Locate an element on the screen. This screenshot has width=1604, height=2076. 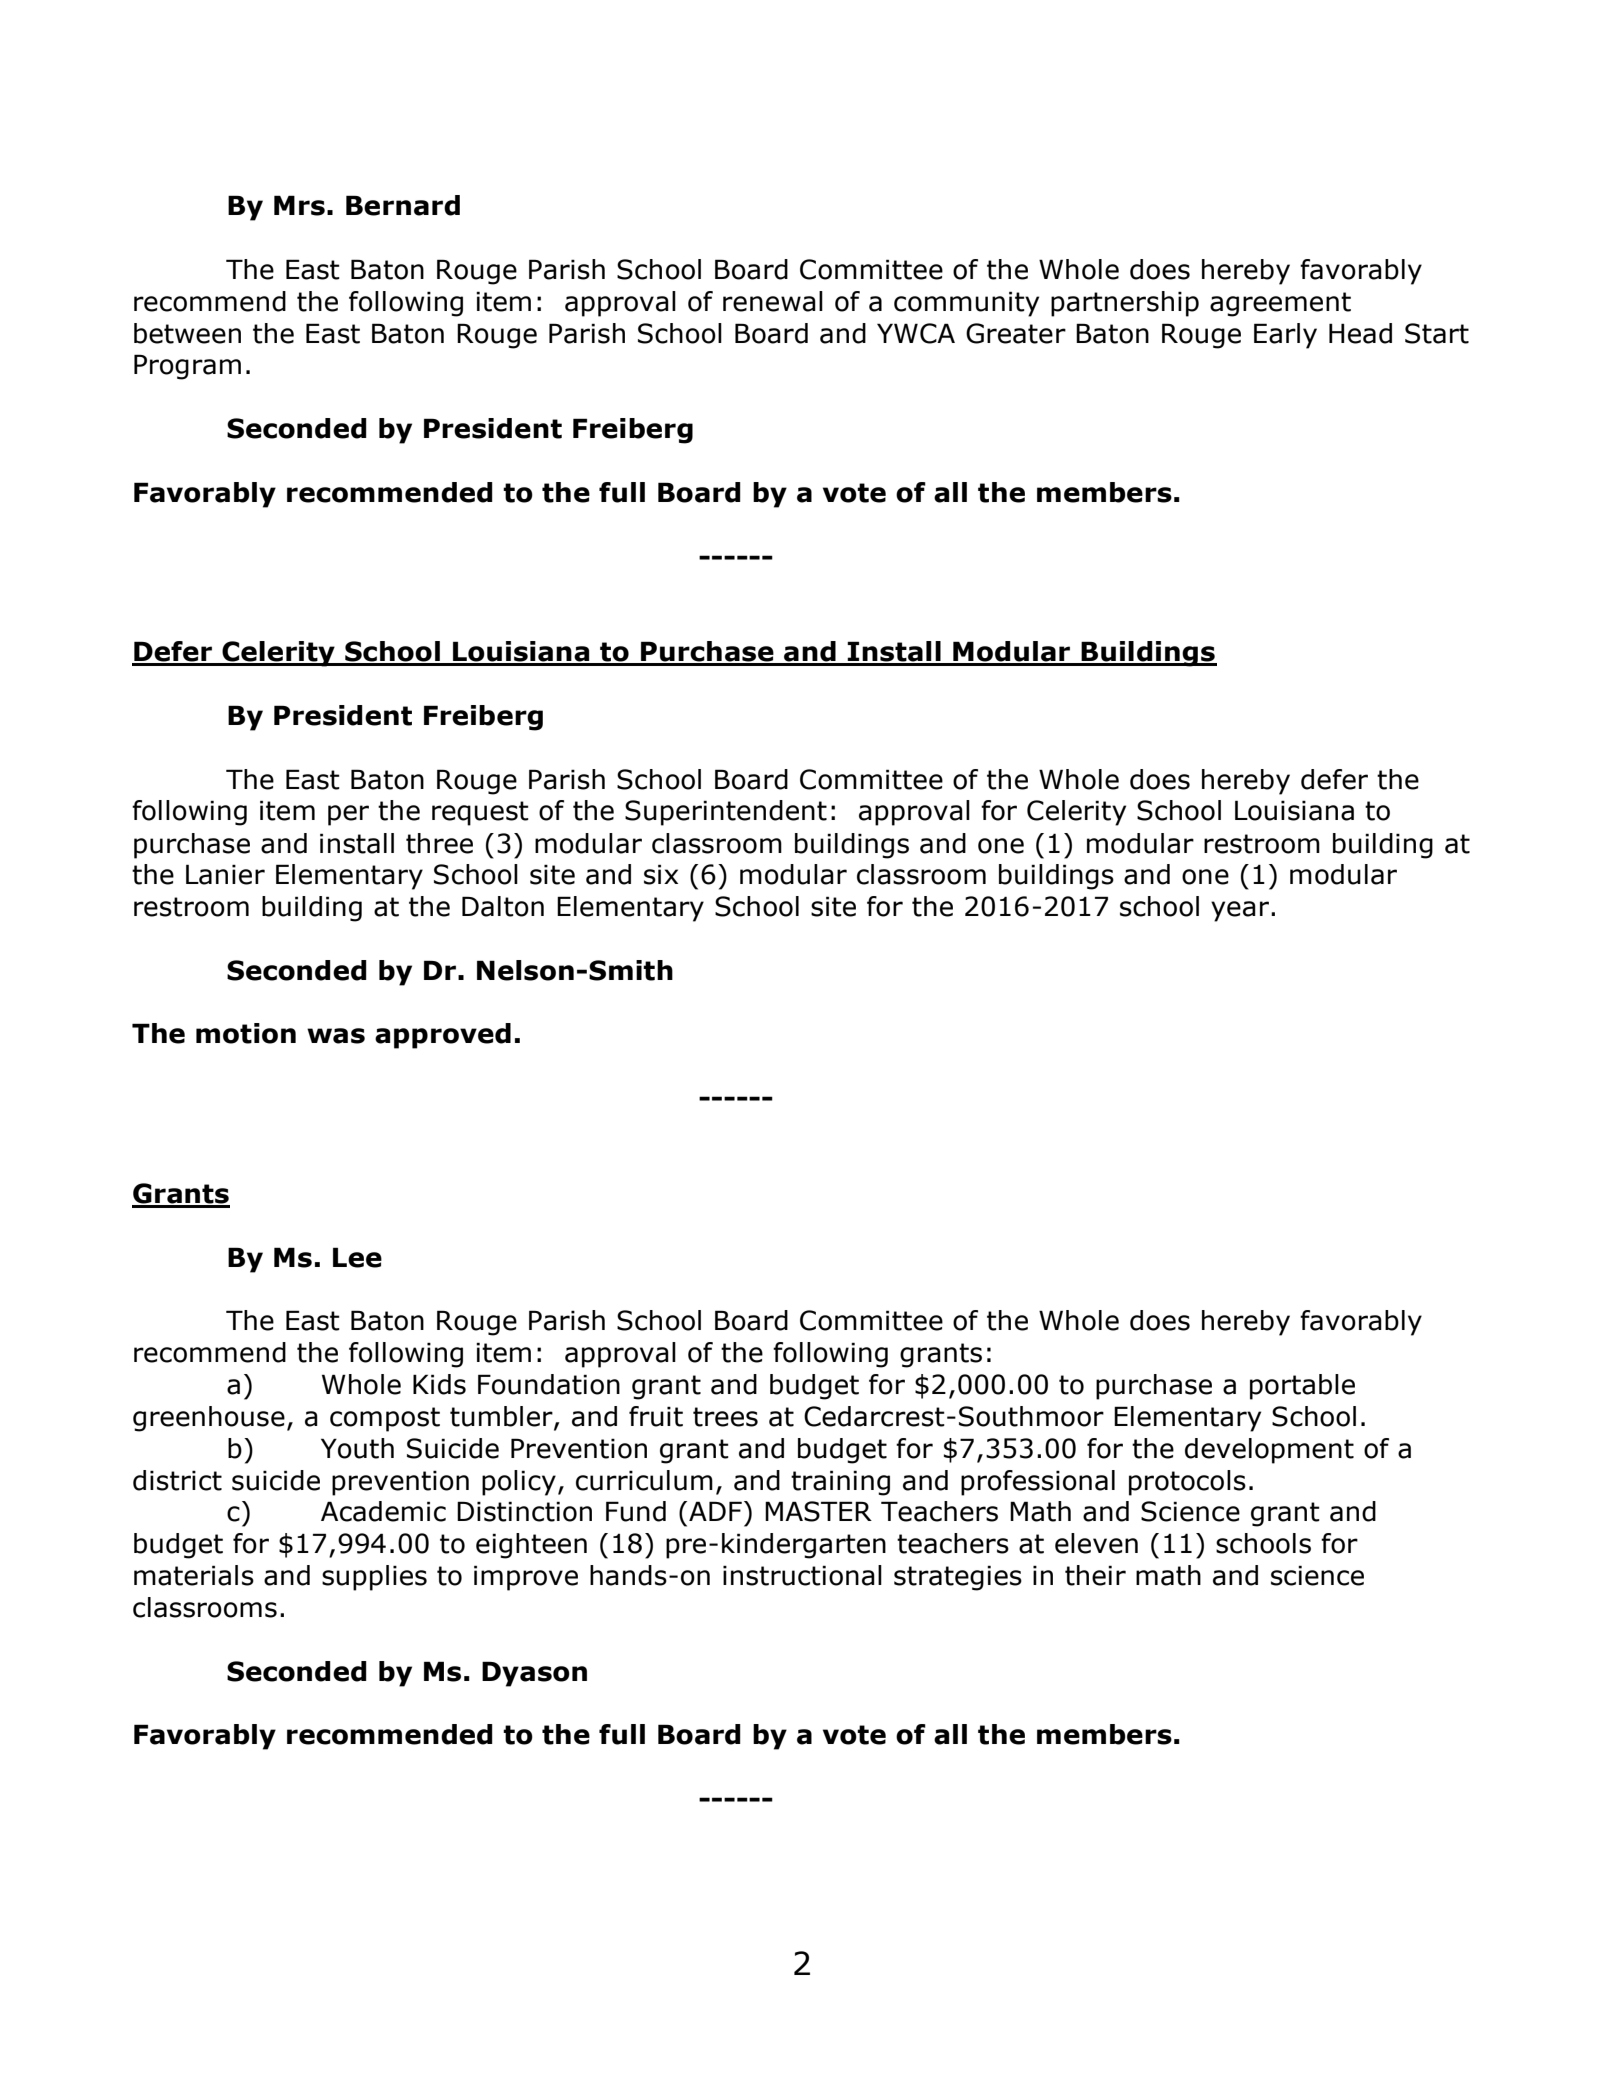
protocols is located at coordinates (1187, 1483).
